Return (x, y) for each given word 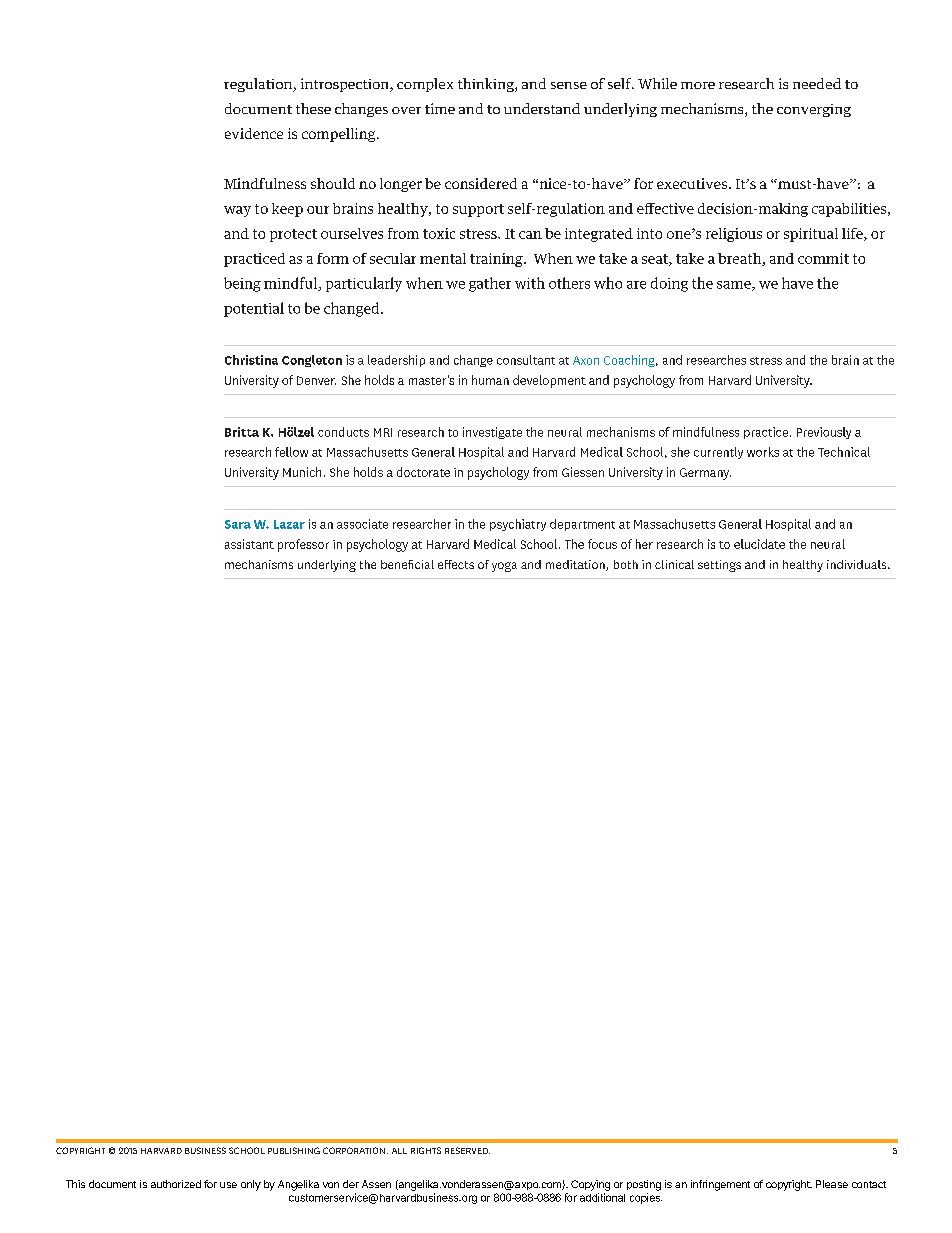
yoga (504, 567)
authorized (176, 1184)
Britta (242, 432)
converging (814, 110)
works (763, 452)
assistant (249, 544)
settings (719, 566)
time (440, 108)
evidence (254, 133)
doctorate (423, 472)
